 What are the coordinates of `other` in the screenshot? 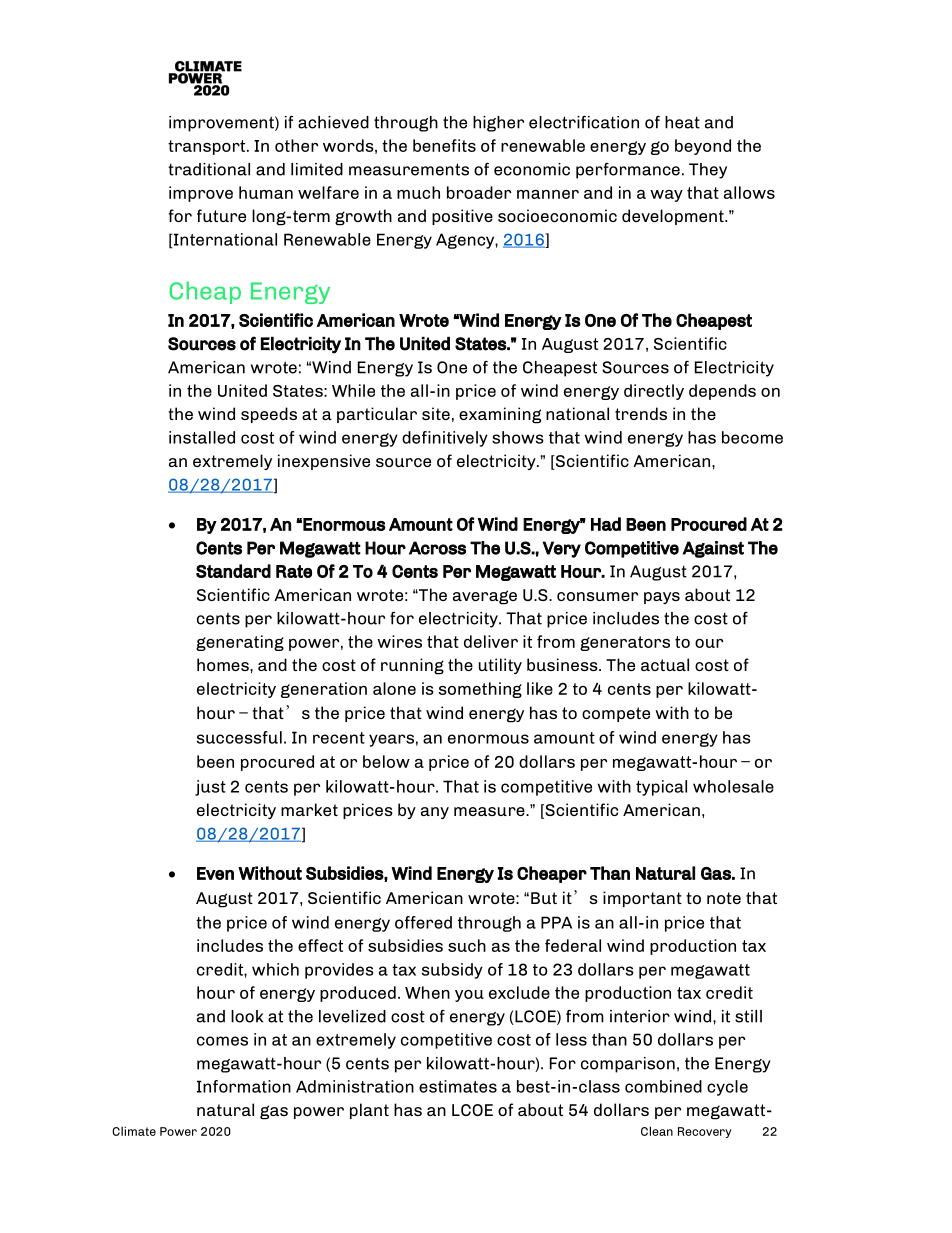 It's located at (296, 145).
